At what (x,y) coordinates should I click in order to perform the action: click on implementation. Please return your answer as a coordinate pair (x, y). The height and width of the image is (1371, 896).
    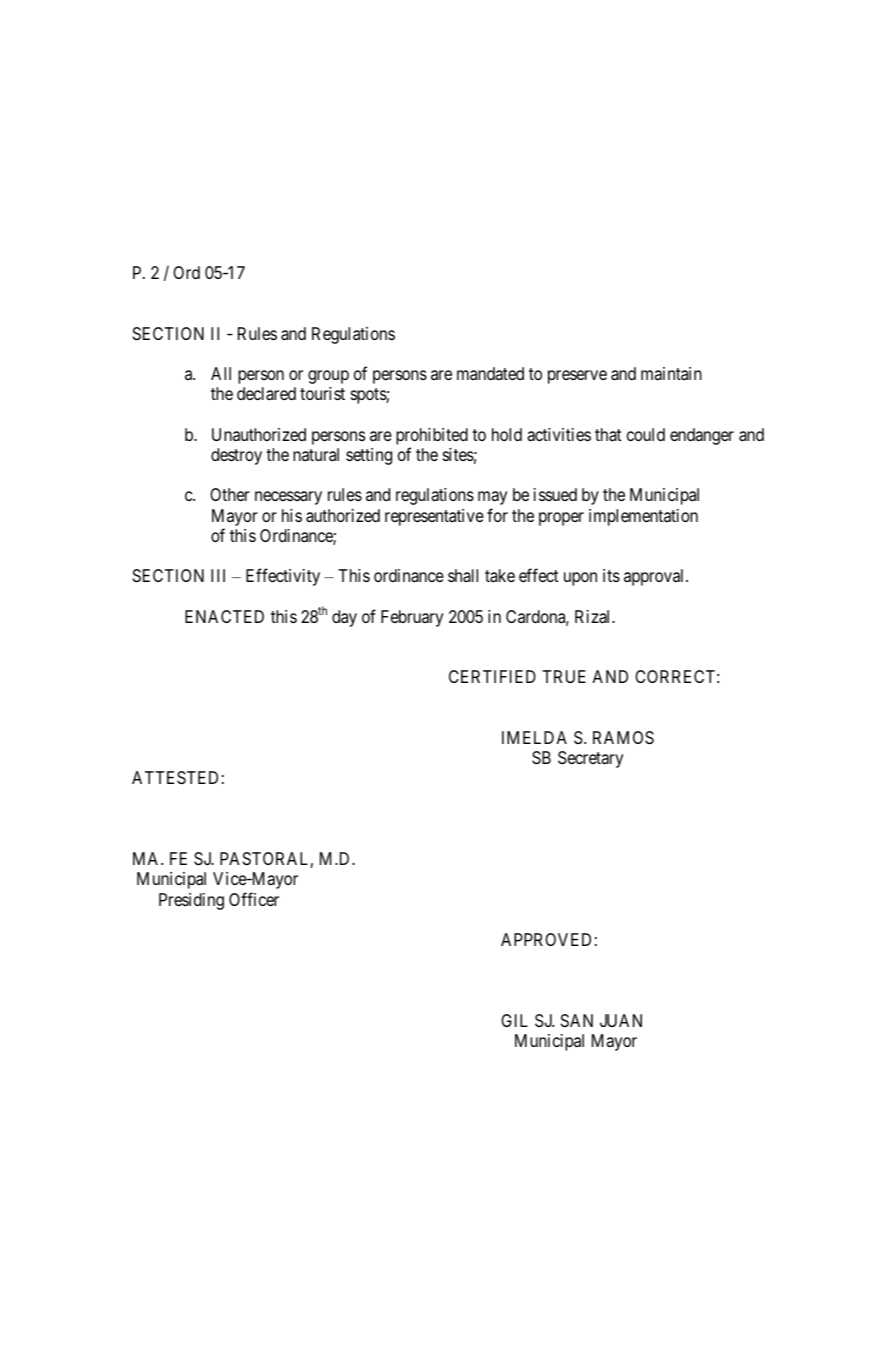
    Looking at the image, I should click on (643, 517).
